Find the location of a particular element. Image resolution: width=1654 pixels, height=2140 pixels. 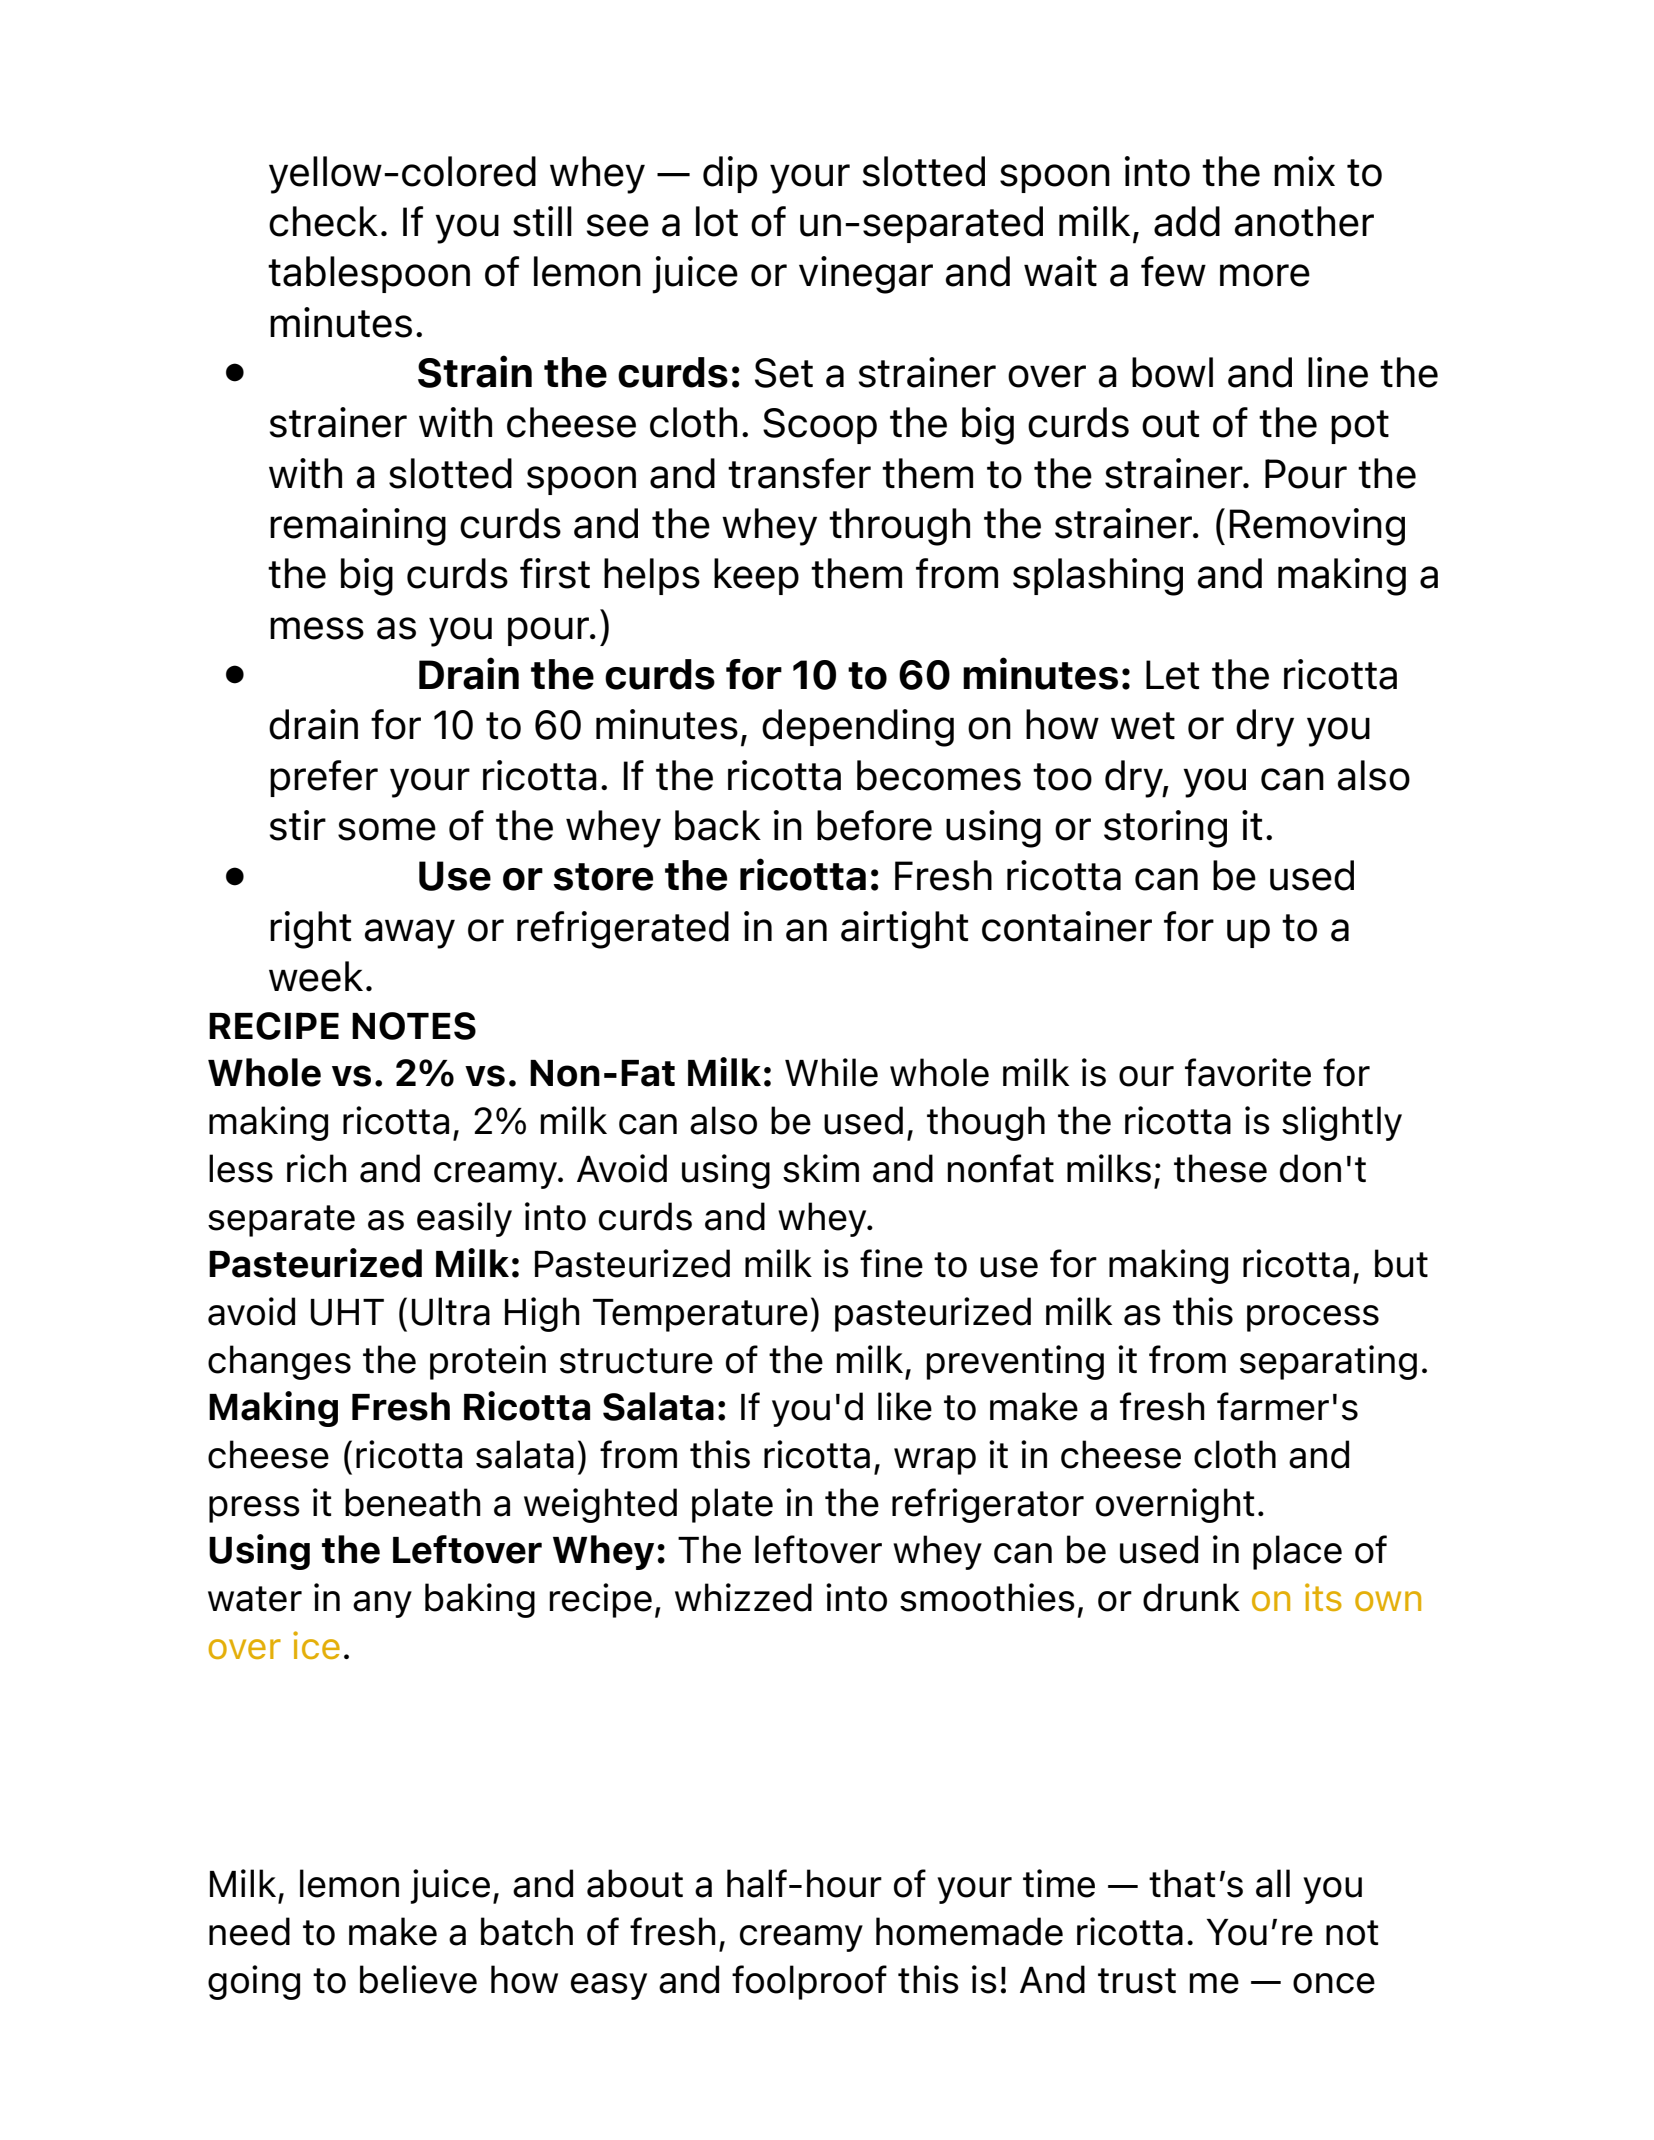

mess is located at coordinates (317, 628).
